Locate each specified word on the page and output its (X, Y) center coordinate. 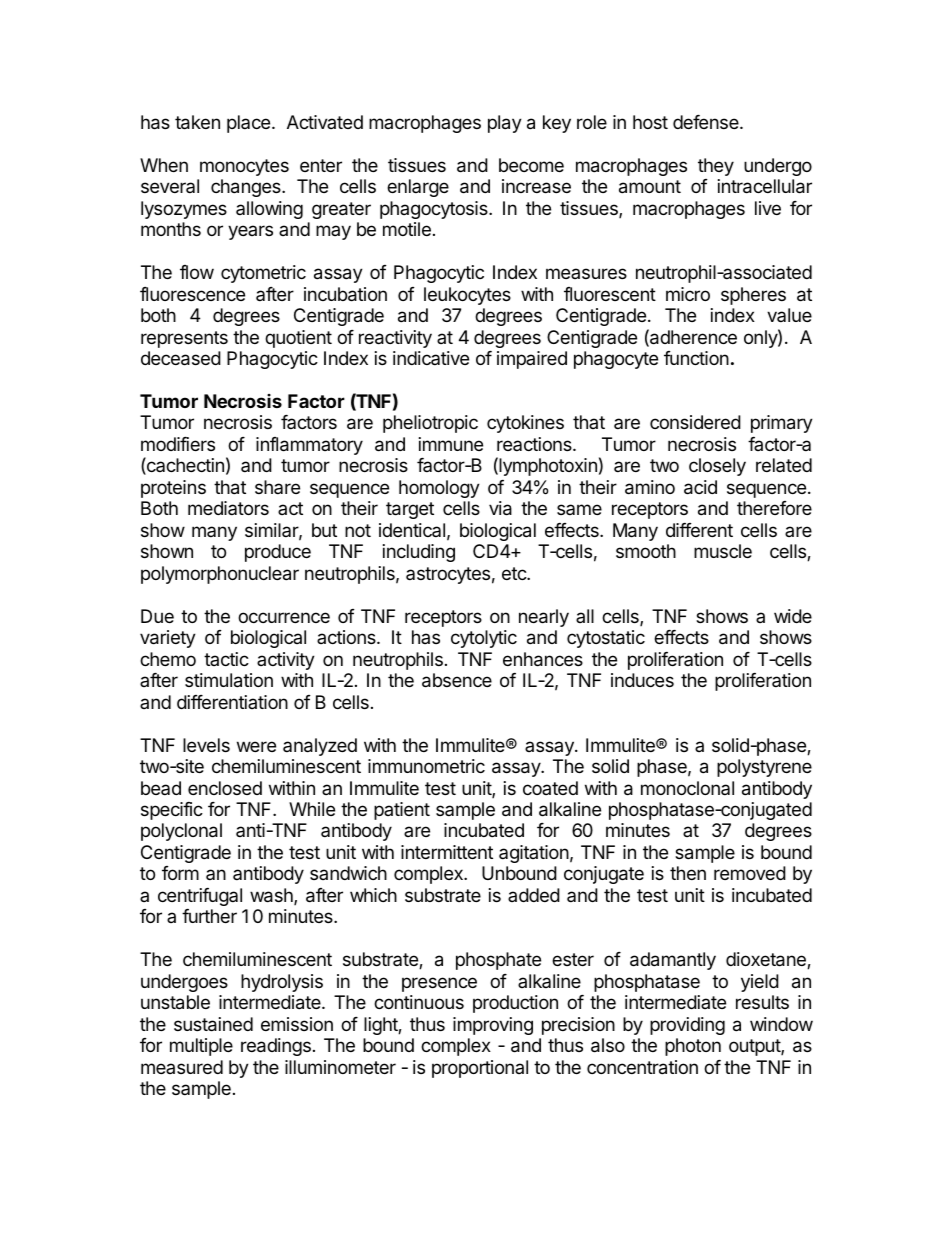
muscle (723, 551)
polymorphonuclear (220, 575)
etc (515, 573)
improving (493, 1026)
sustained (213, 1024)
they (716, 167)
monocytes (244, 167)
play (505, 124)
